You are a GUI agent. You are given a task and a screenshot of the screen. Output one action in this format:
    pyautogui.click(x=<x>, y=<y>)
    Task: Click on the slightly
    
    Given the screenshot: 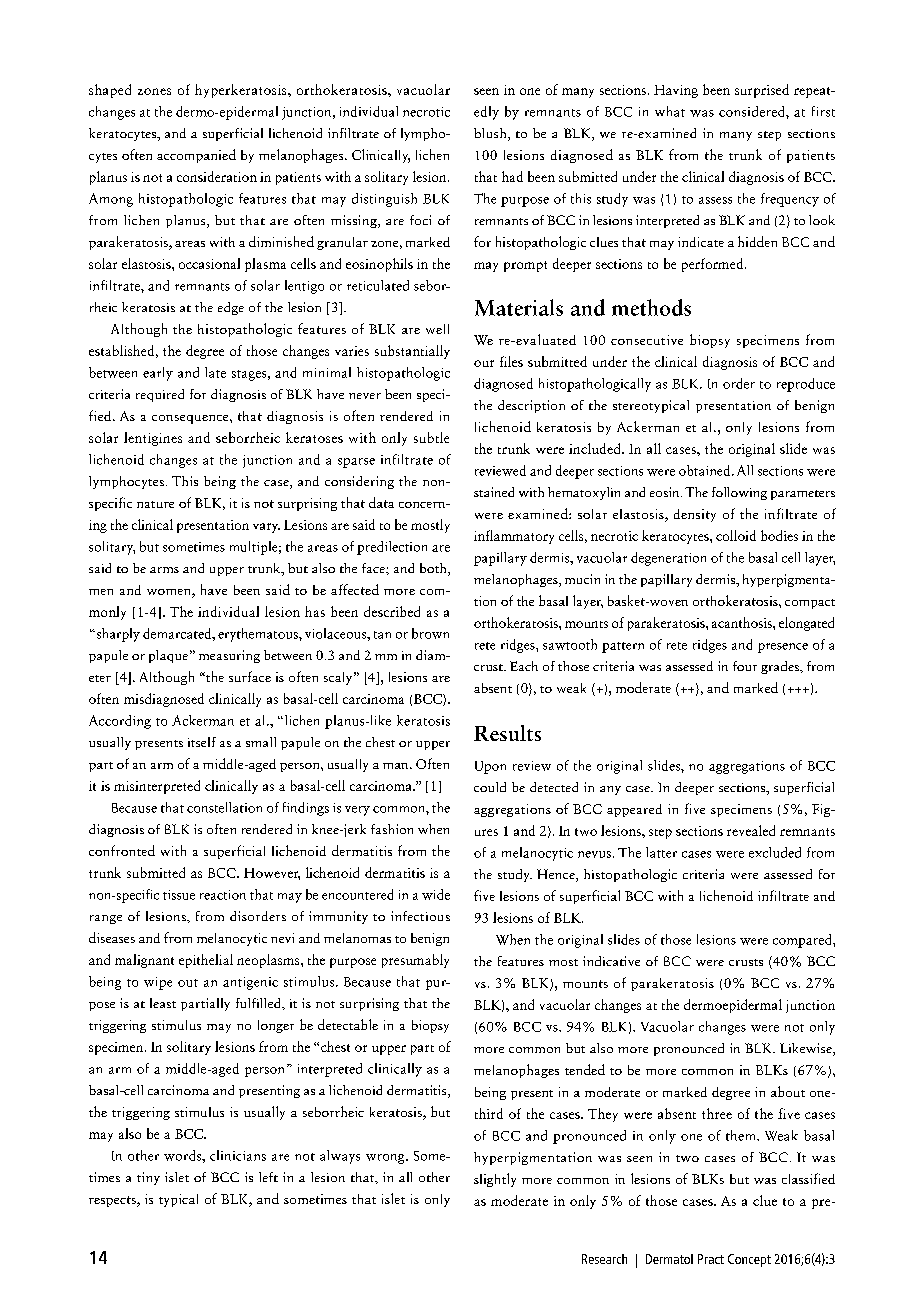 What is the action you would take?
    pyautogui.click(x=495, y=1180)
